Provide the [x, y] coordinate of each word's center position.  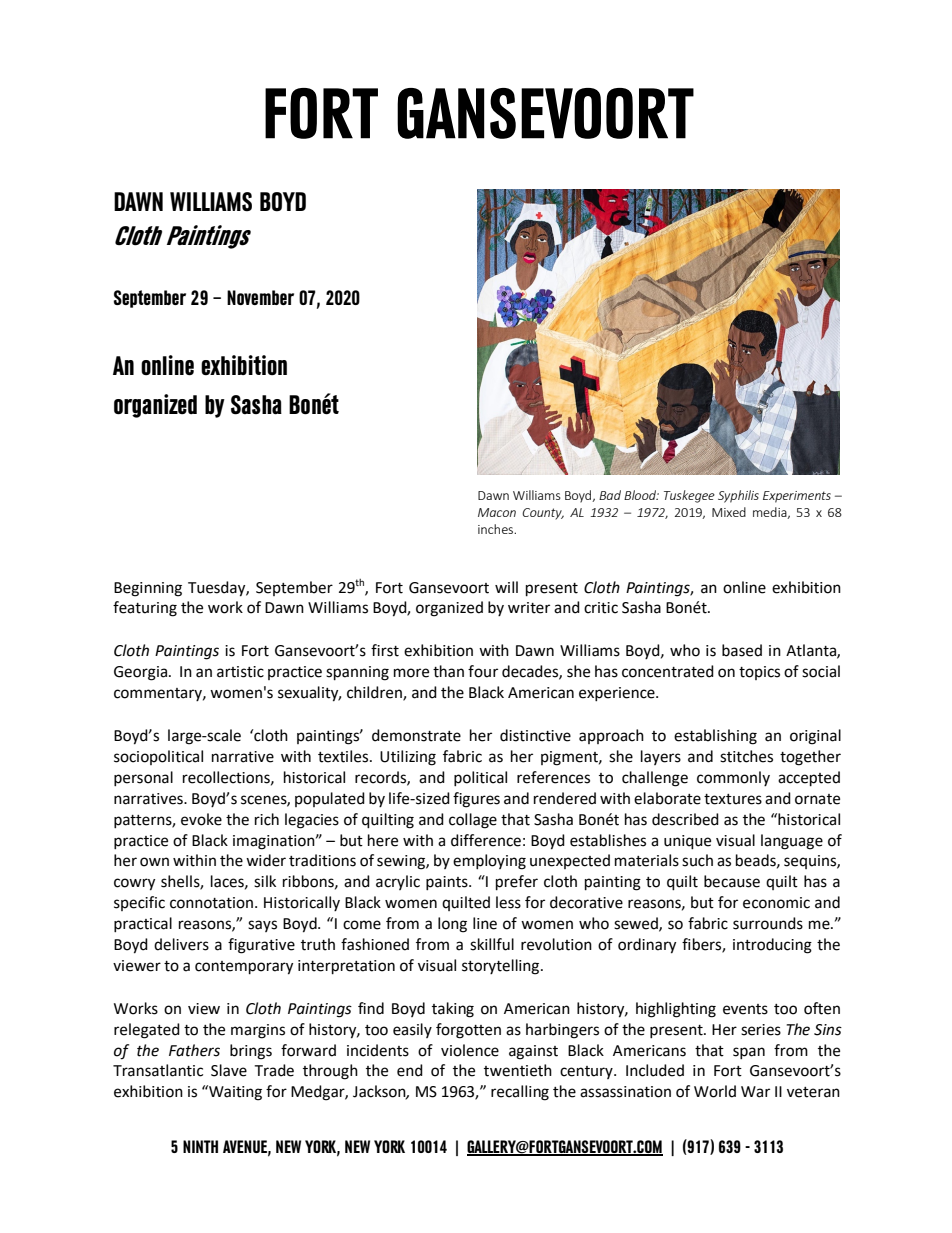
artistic [240, 672]
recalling [520, 1093]
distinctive [535, 735]
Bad [610, 495]
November [260, 297]
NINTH [200, 1146]
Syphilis [738, 496]
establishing [715, 737]
